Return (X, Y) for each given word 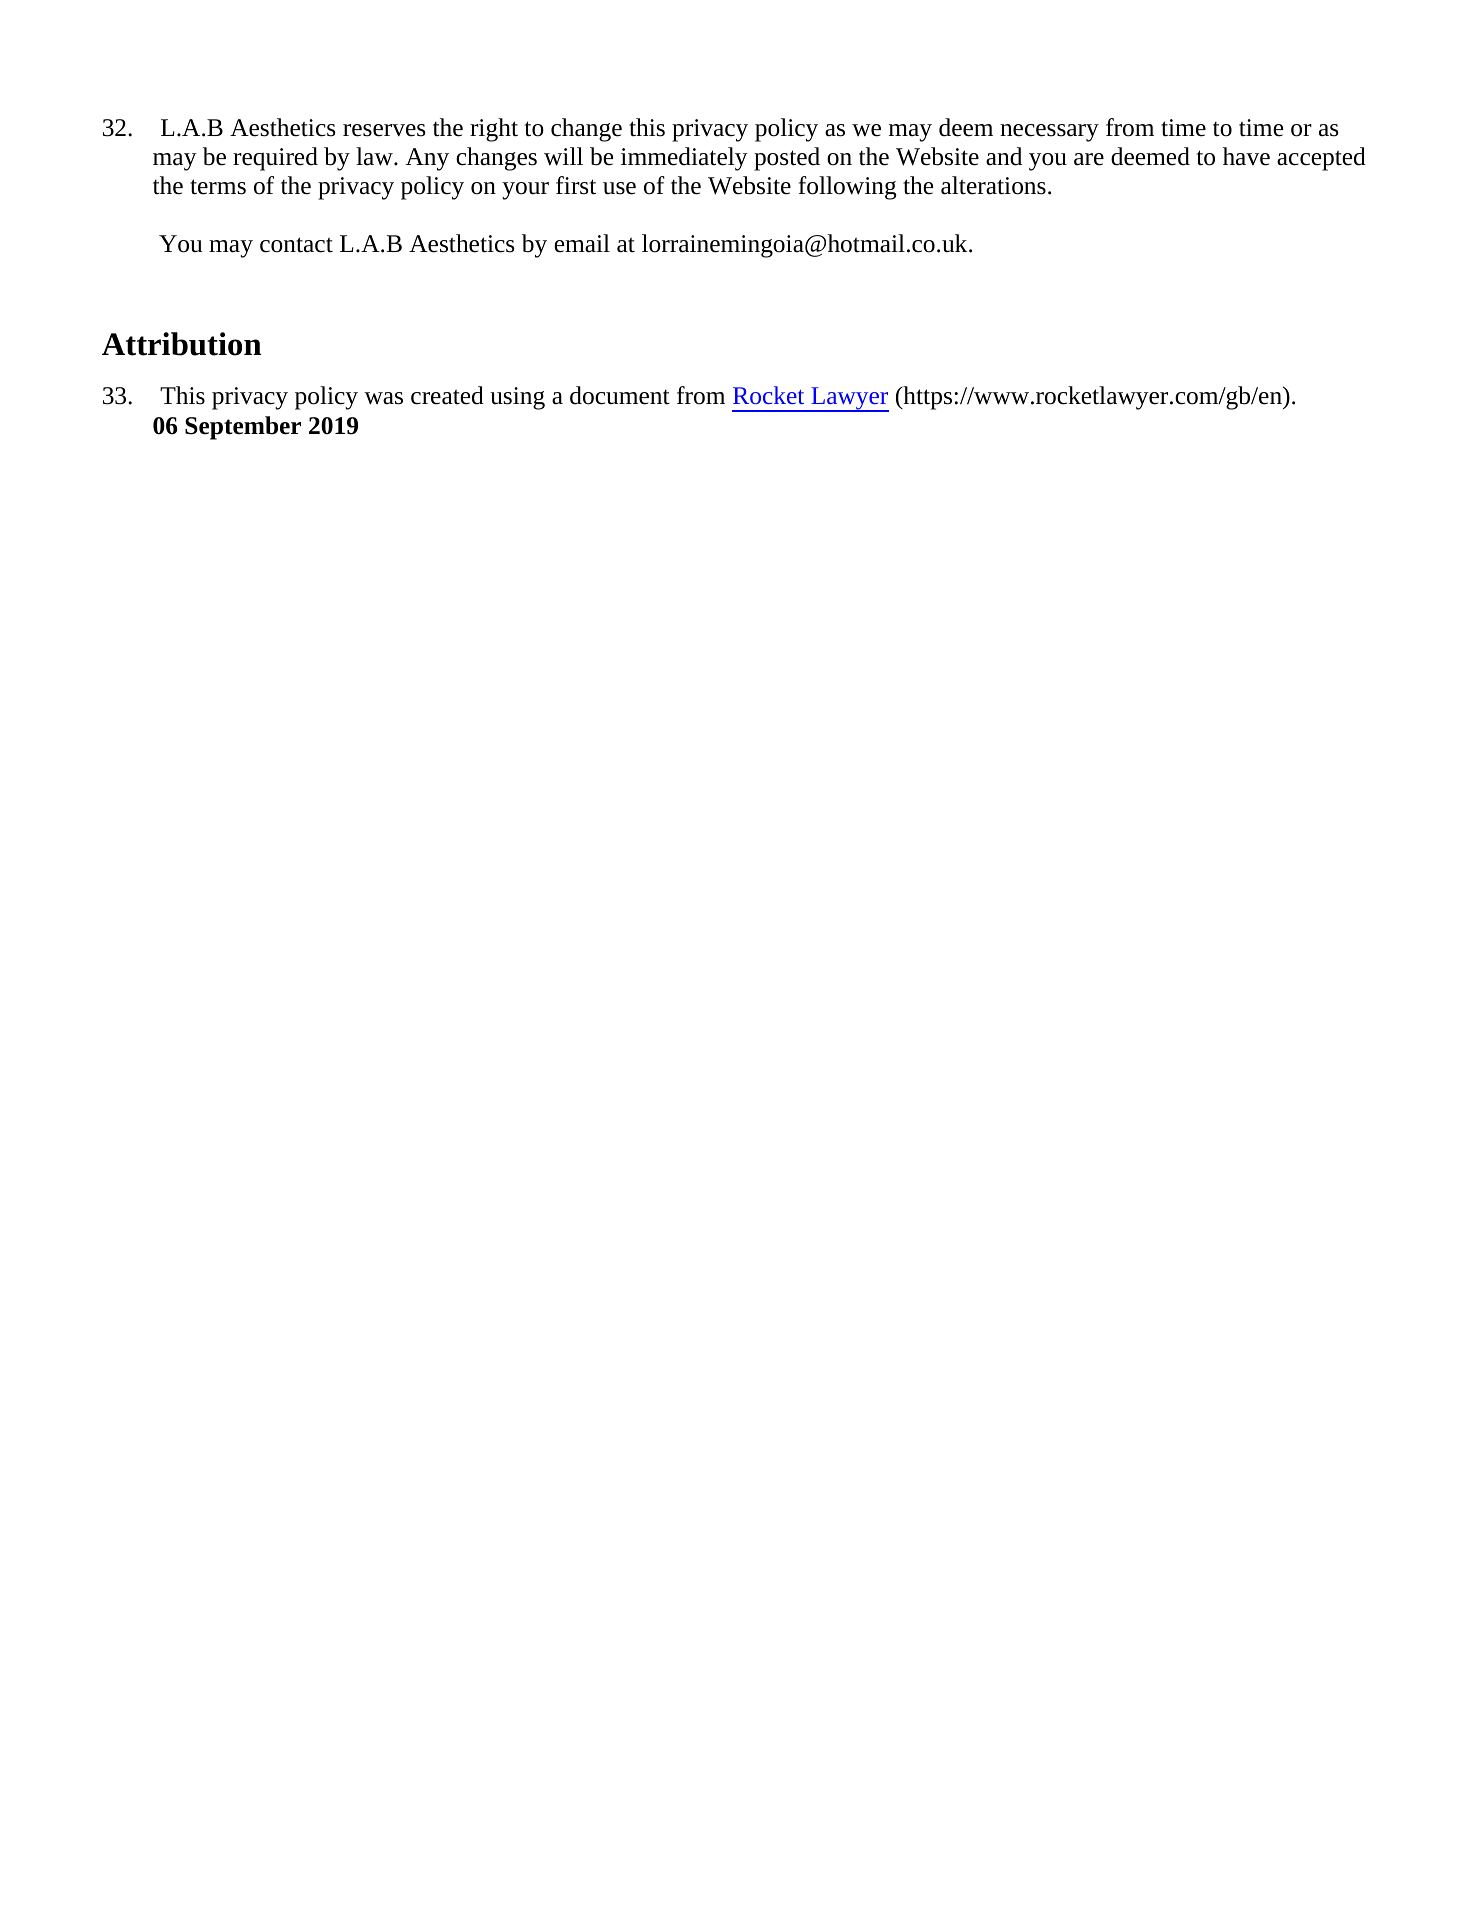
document (620, 395)
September (243, 428)
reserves (384, 130)
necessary (1049, 133)
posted (787, 159)
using (517, 398)
